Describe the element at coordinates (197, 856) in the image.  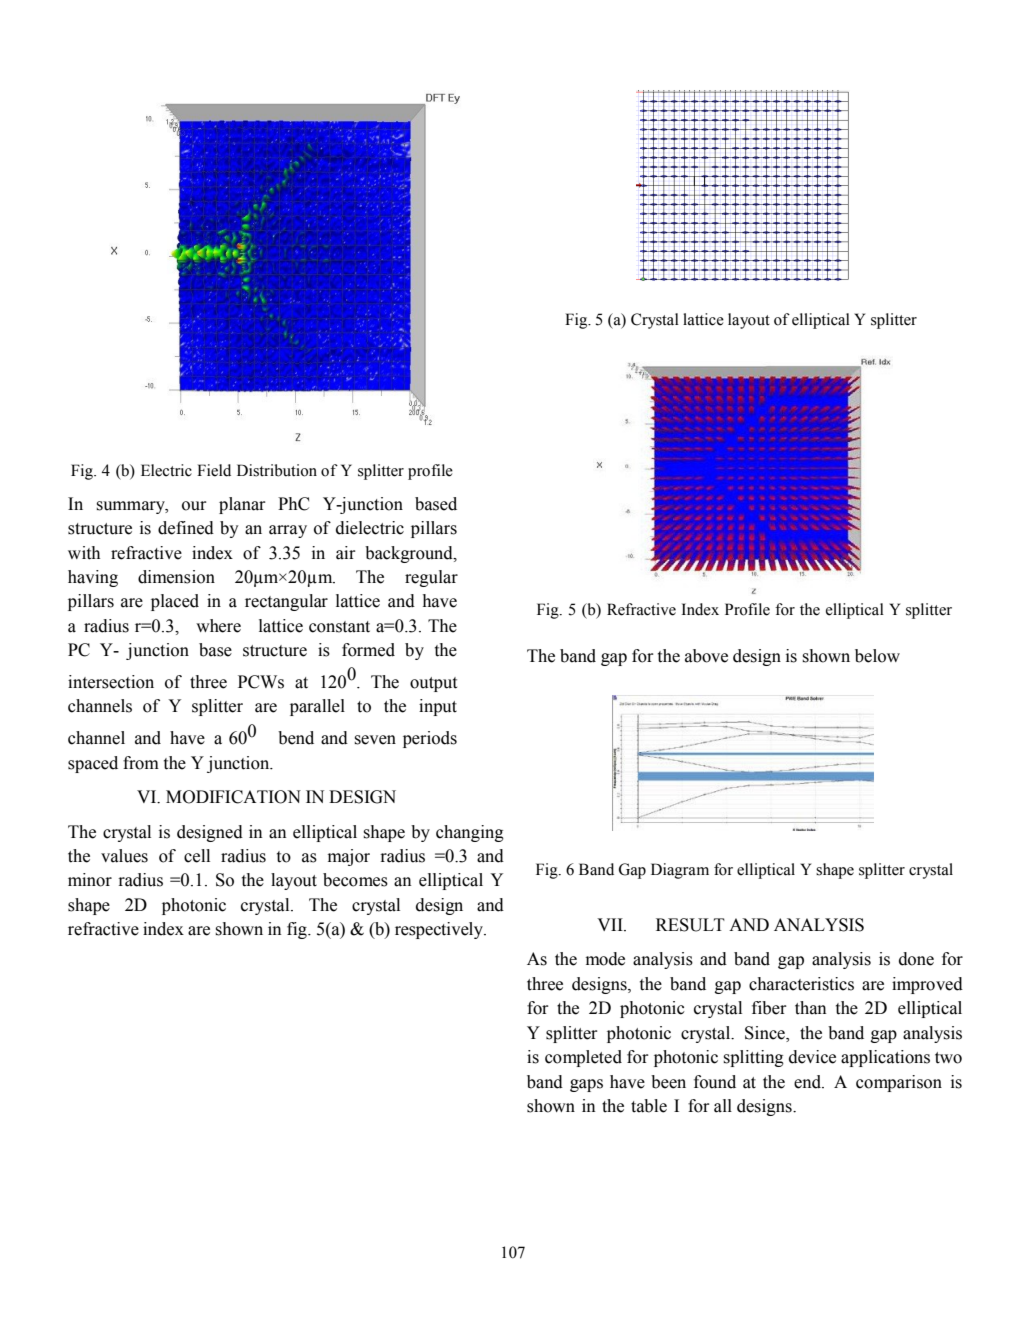
I see `cell` at that location.
